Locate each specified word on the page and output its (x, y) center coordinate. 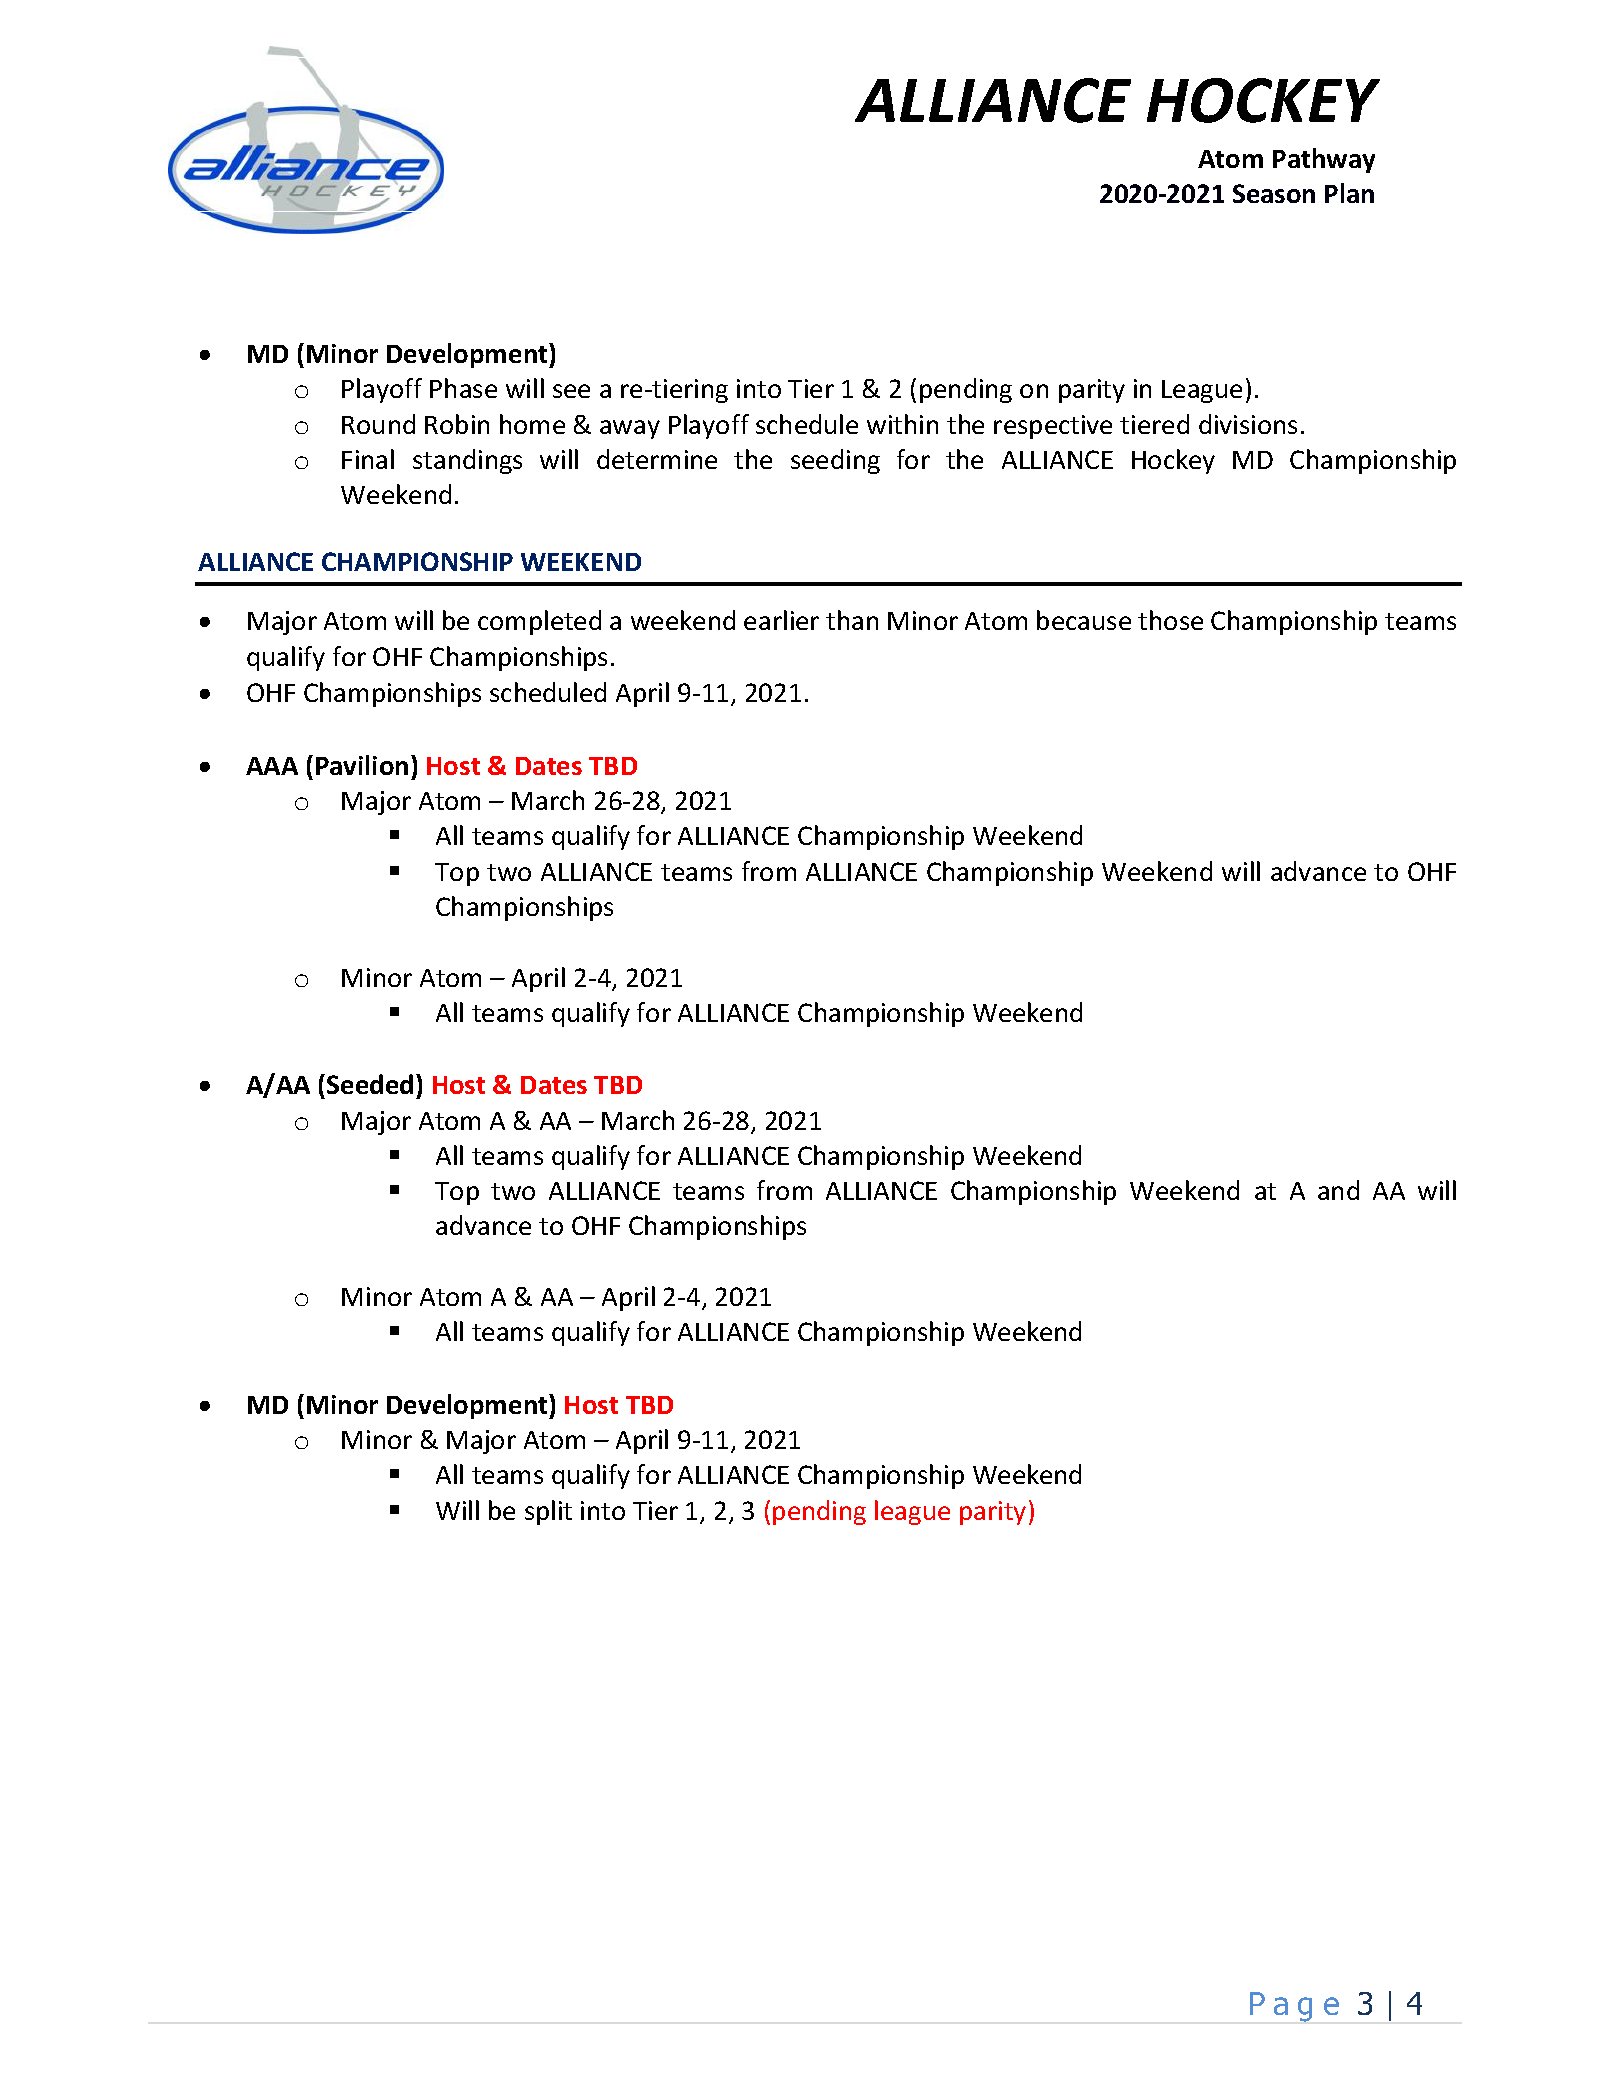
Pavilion (362, 765)
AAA (272, 766)
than (852, 620)
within (902, 424)
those (1170, 620)
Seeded (370, 1084)
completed (539, 622)
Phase (463, 388)
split (548, 1512)
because (1084, 620)
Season (1274, 193)
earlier (781, 620)
